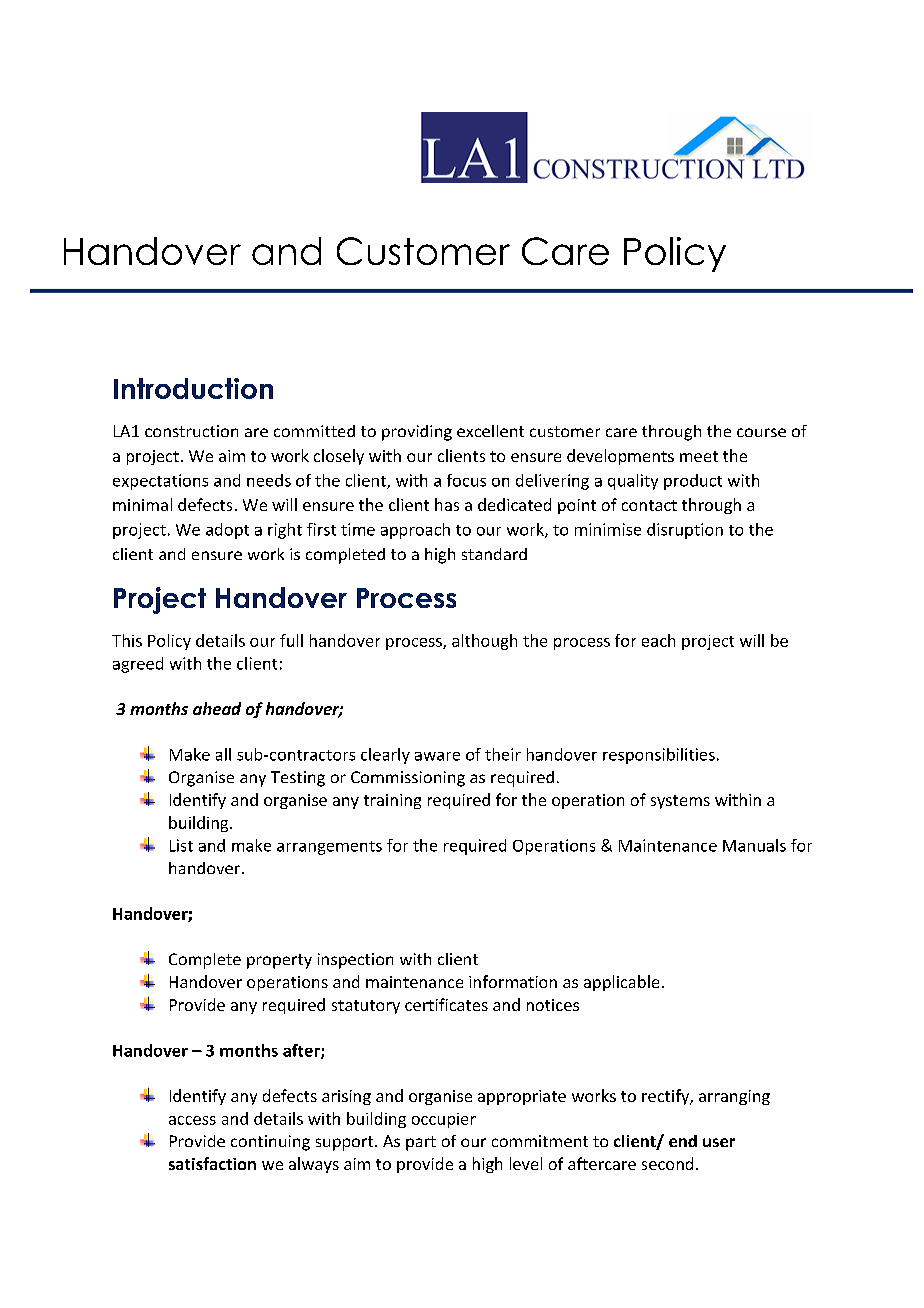 Image resolution: width=924 pixels, height=1308 pixels. What do you see at coordinates (223, 754) in the screenshot?
I see `all` at bounding box center [223, 754].
